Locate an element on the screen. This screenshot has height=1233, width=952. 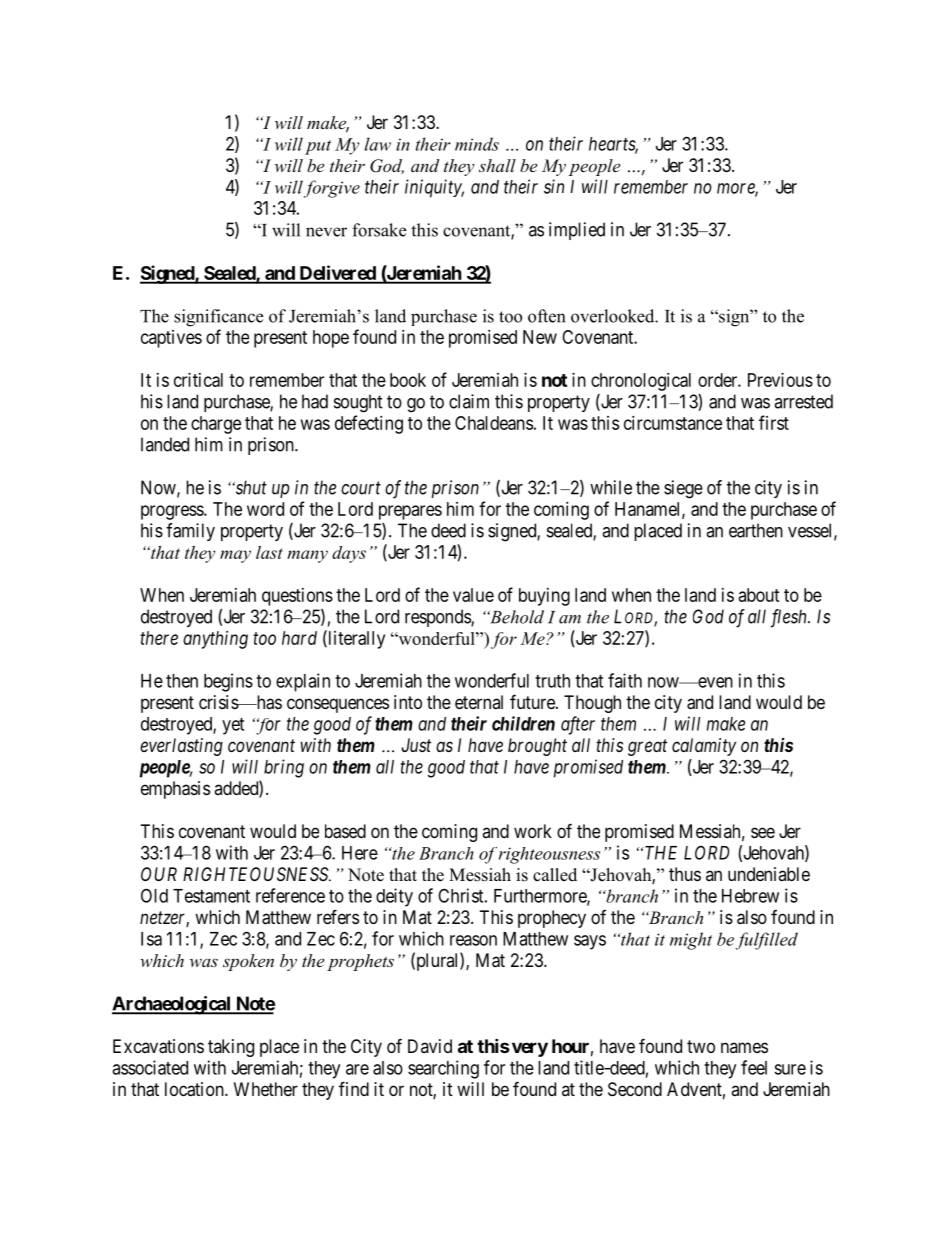
Chaldeans is located at coordinates (494, 423).
